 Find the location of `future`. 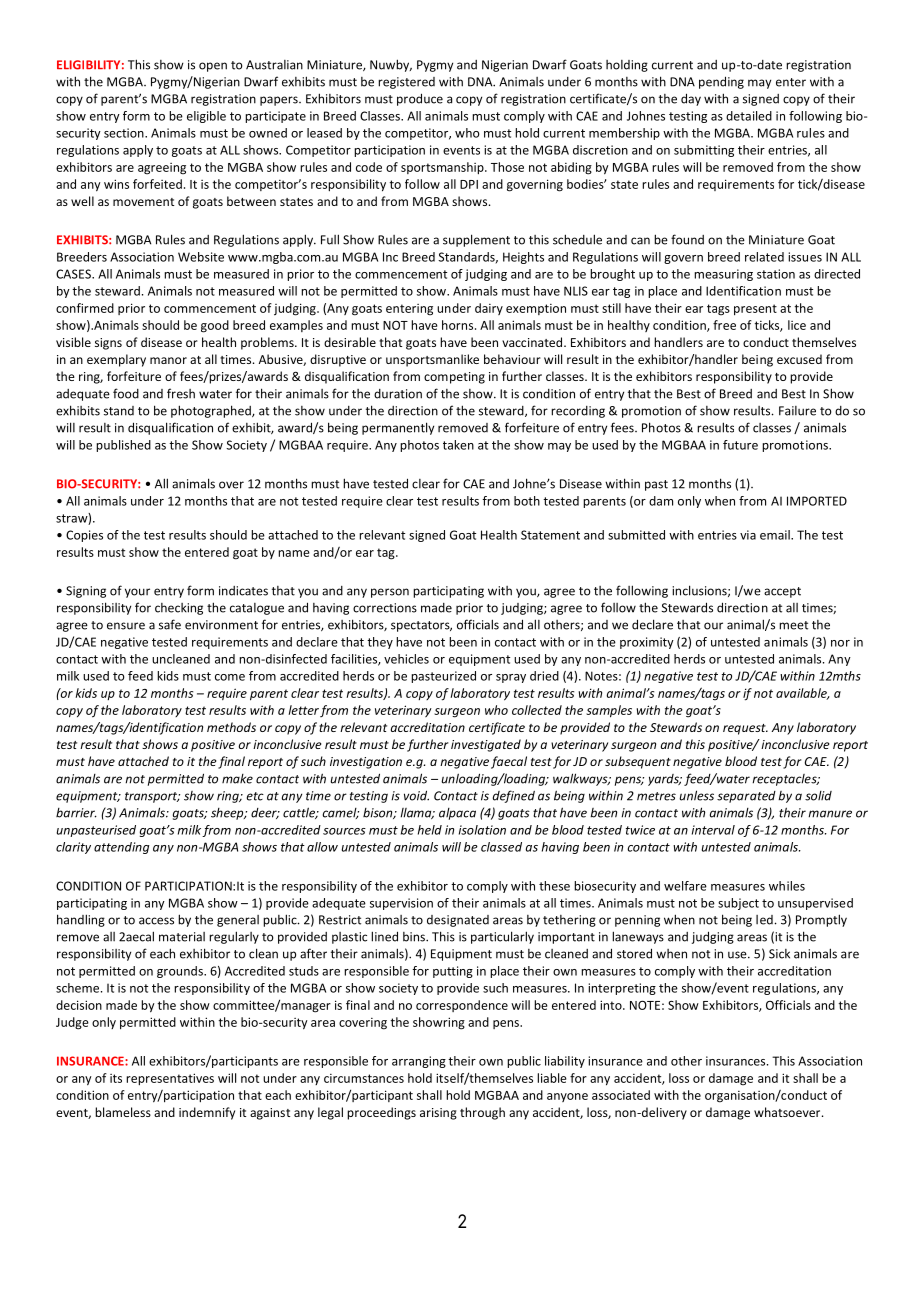

future is located at coordinates (740, 445).
